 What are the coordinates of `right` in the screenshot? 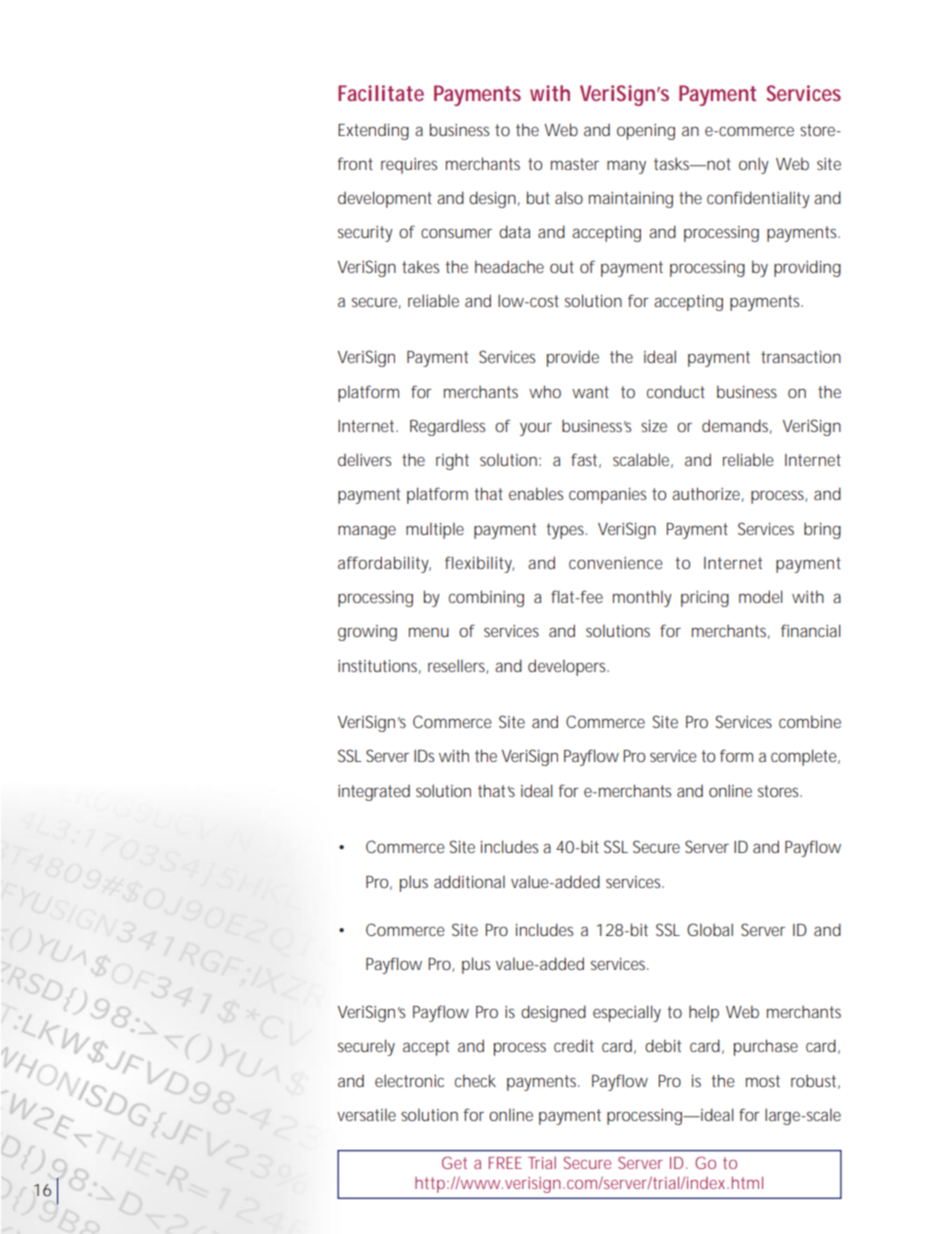 It's located at (452, 461).
